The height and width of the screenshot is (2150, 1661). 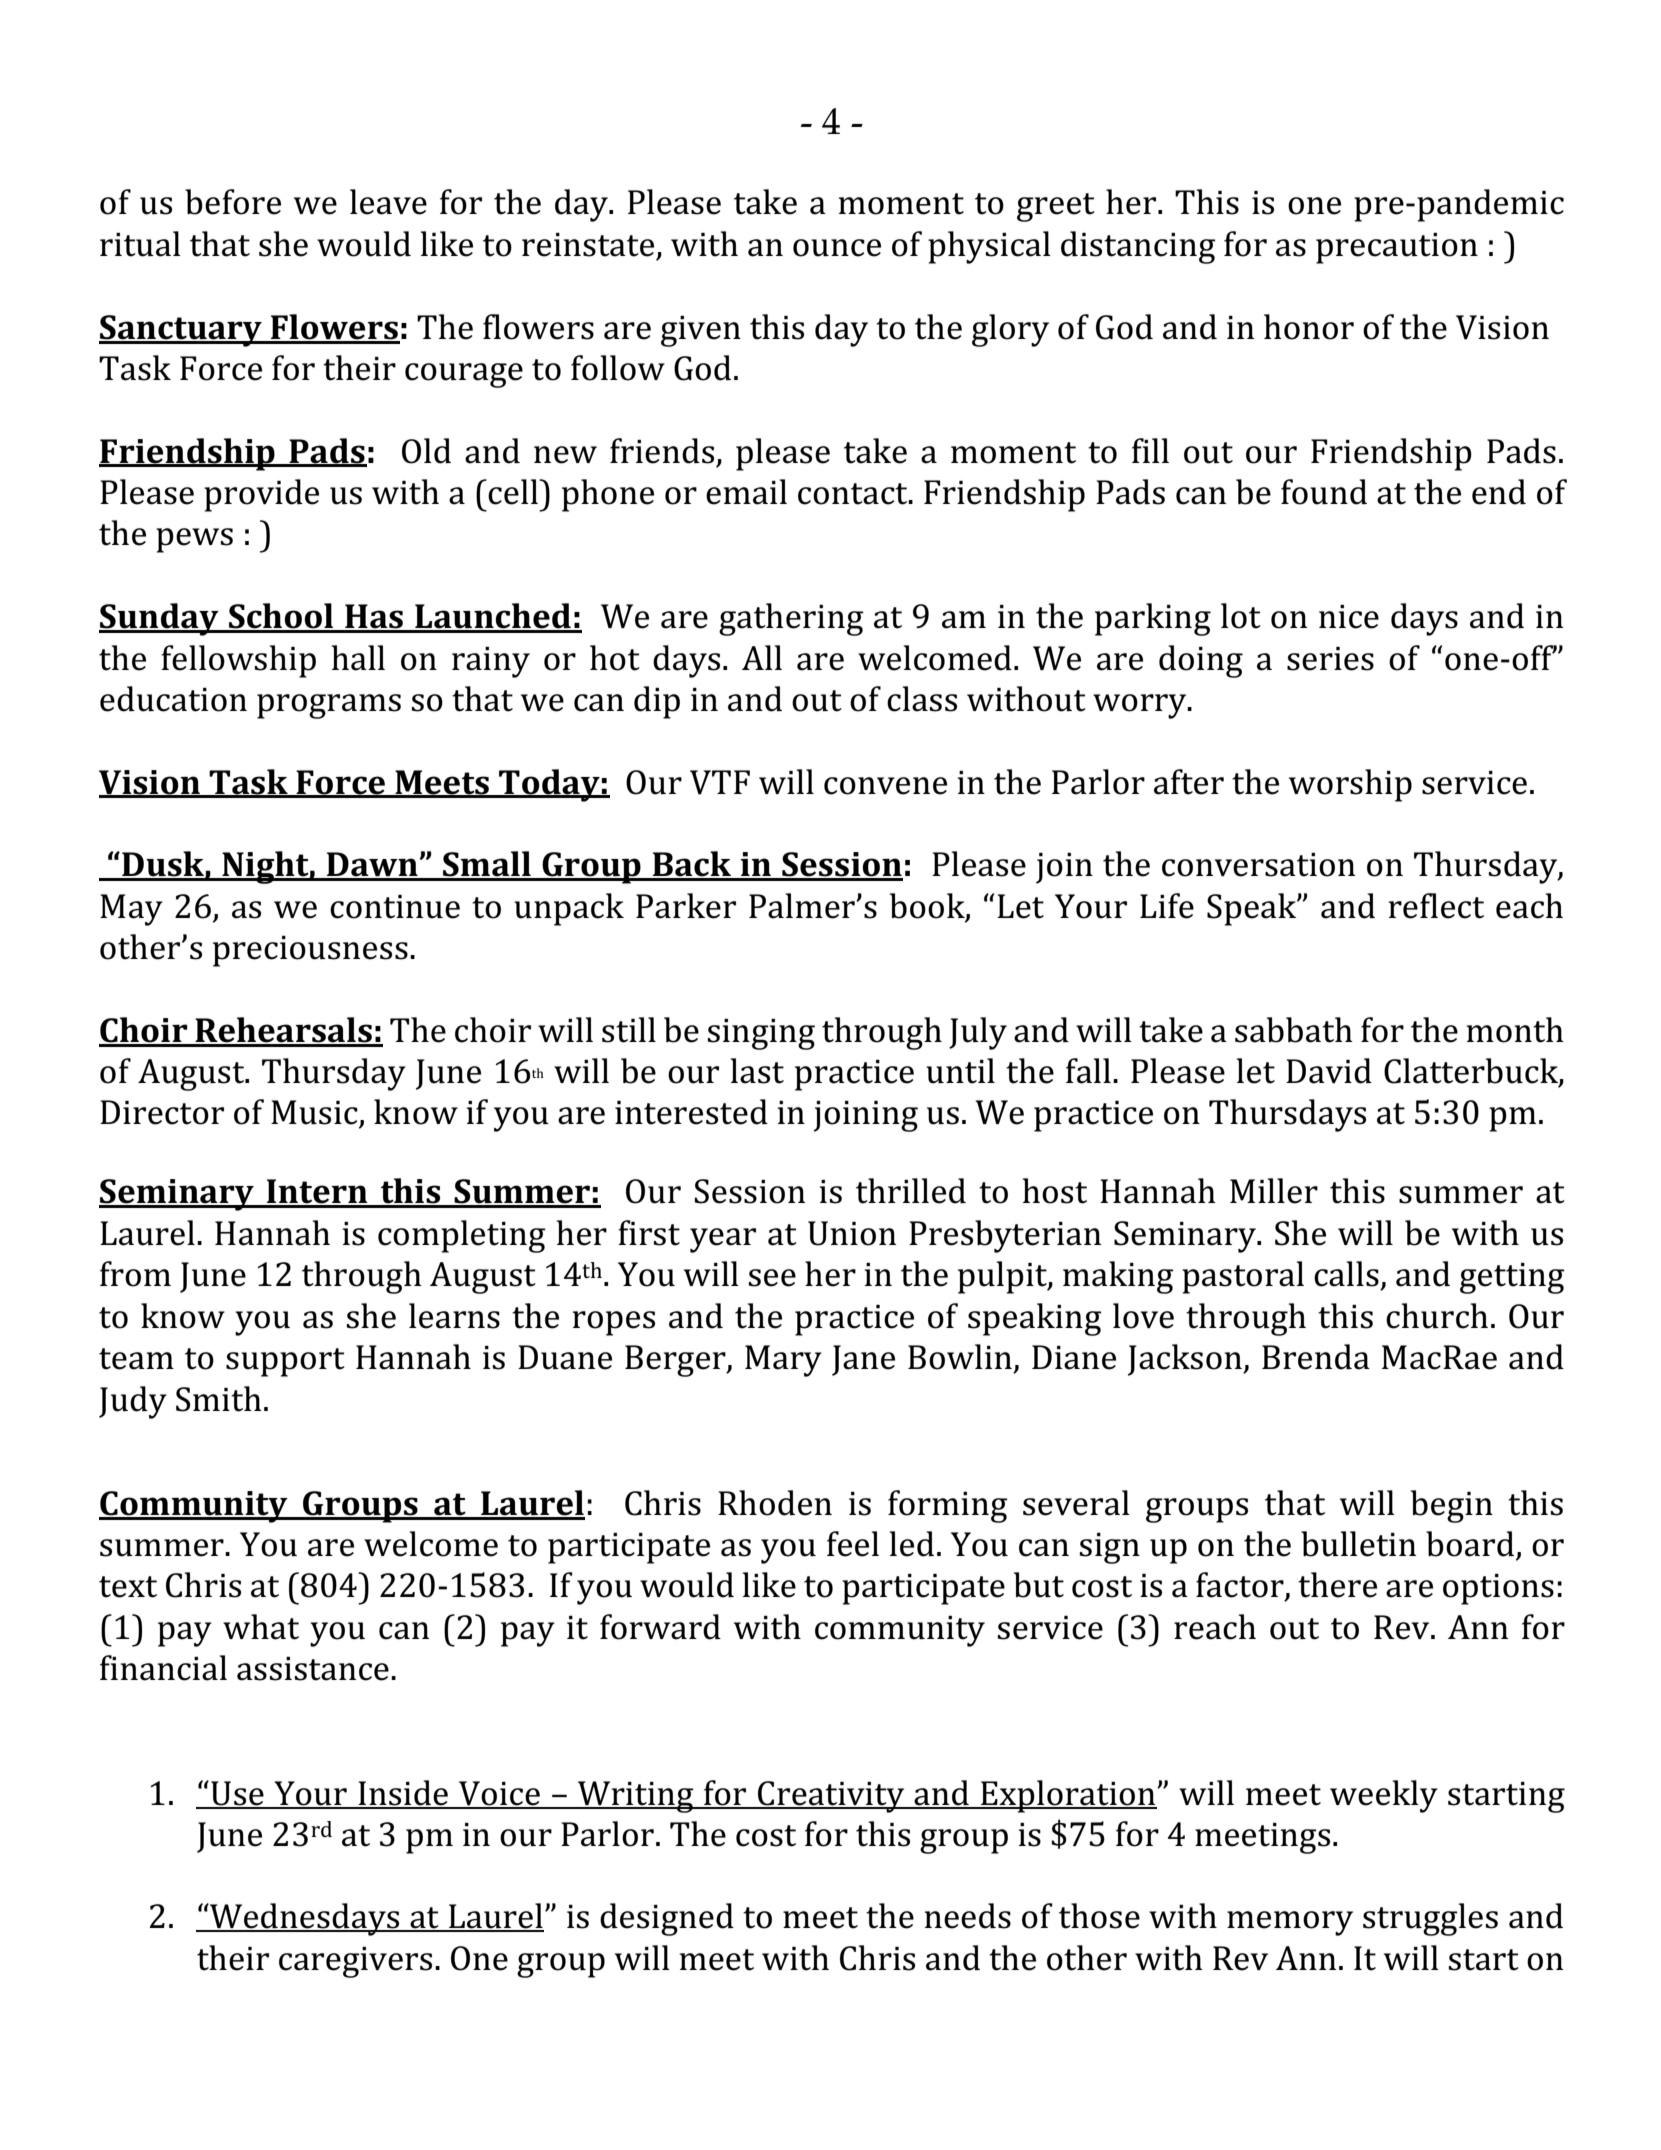 What do you see at coordinates (1337, 1585) in the screenshot?
I see `there` at bounding box center [1337, 1585].
